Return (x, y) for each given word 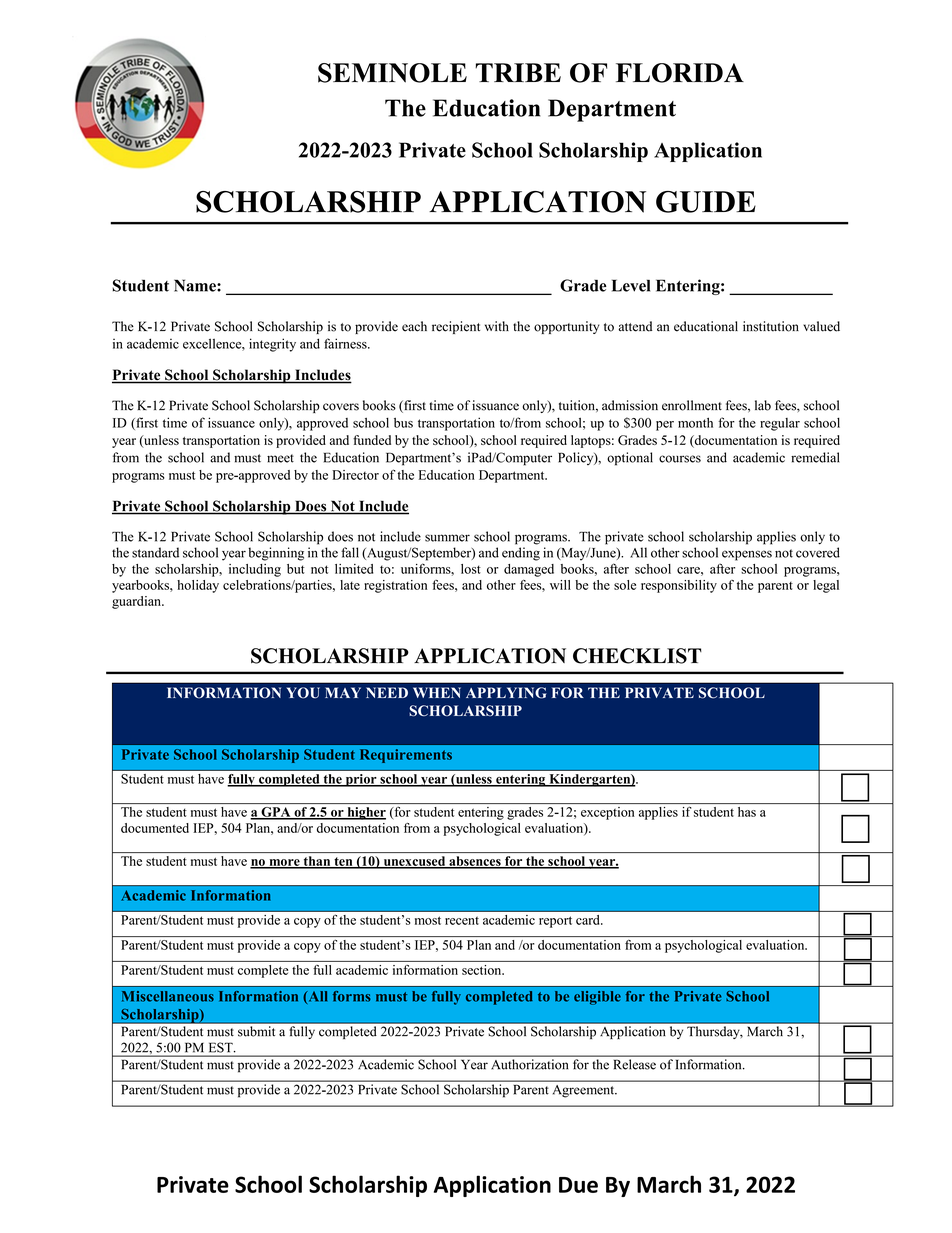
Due (578, 1185)
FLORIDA (680, 73)
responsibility (679, 586)
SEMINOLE (392, 73)
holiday (198, 586)
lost (471, 569)
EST (222, 1048)
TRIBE (518, 72)
